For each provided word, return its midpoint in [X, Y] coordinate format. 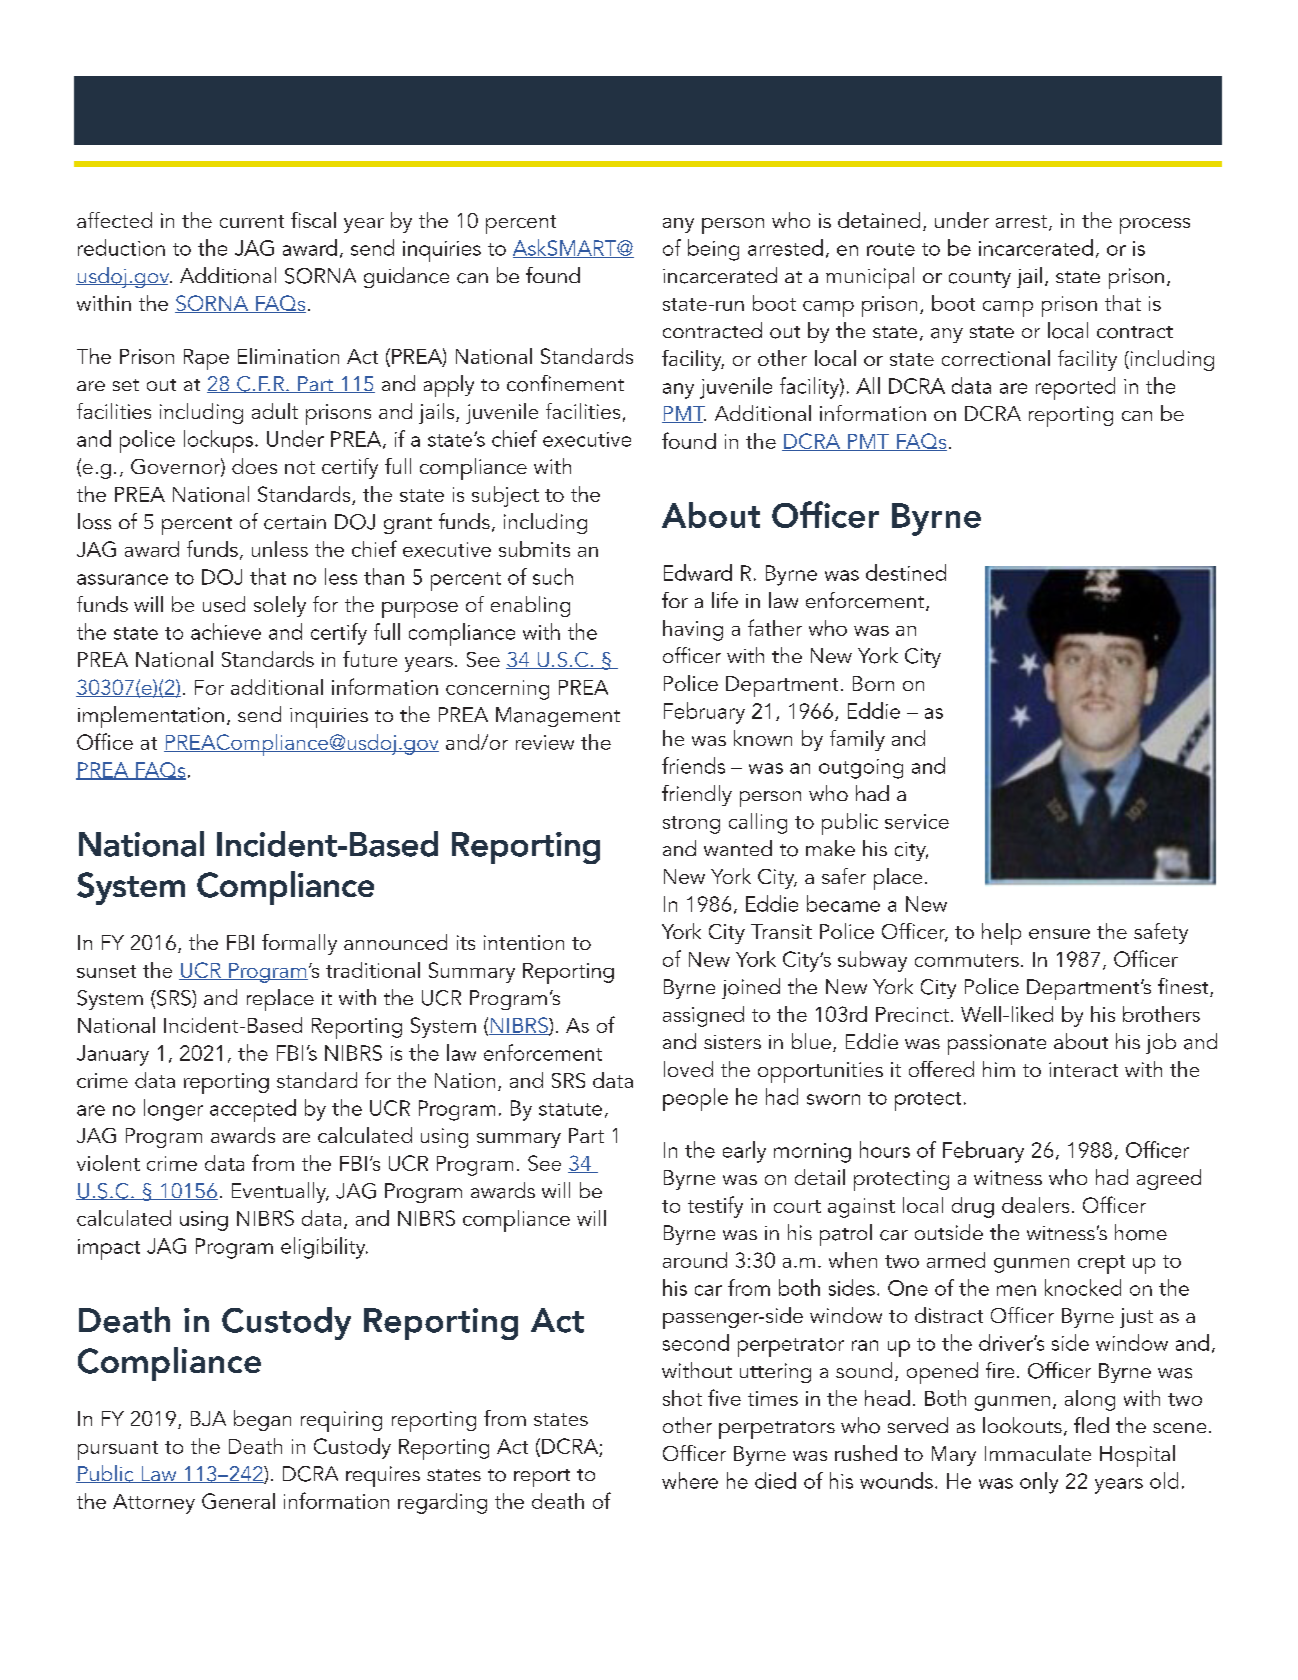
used [224, 604]
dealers [1035, 1205]
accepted [253, 1110]
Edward [698, 572]
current [252, 221]
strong [691, 825]
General [238, 1501]
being [713, 250]
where [690, 1480]
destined [906, 572]
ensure [1059, 934]
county [980, 279]
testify [715, 1207]
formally [299, 944]
